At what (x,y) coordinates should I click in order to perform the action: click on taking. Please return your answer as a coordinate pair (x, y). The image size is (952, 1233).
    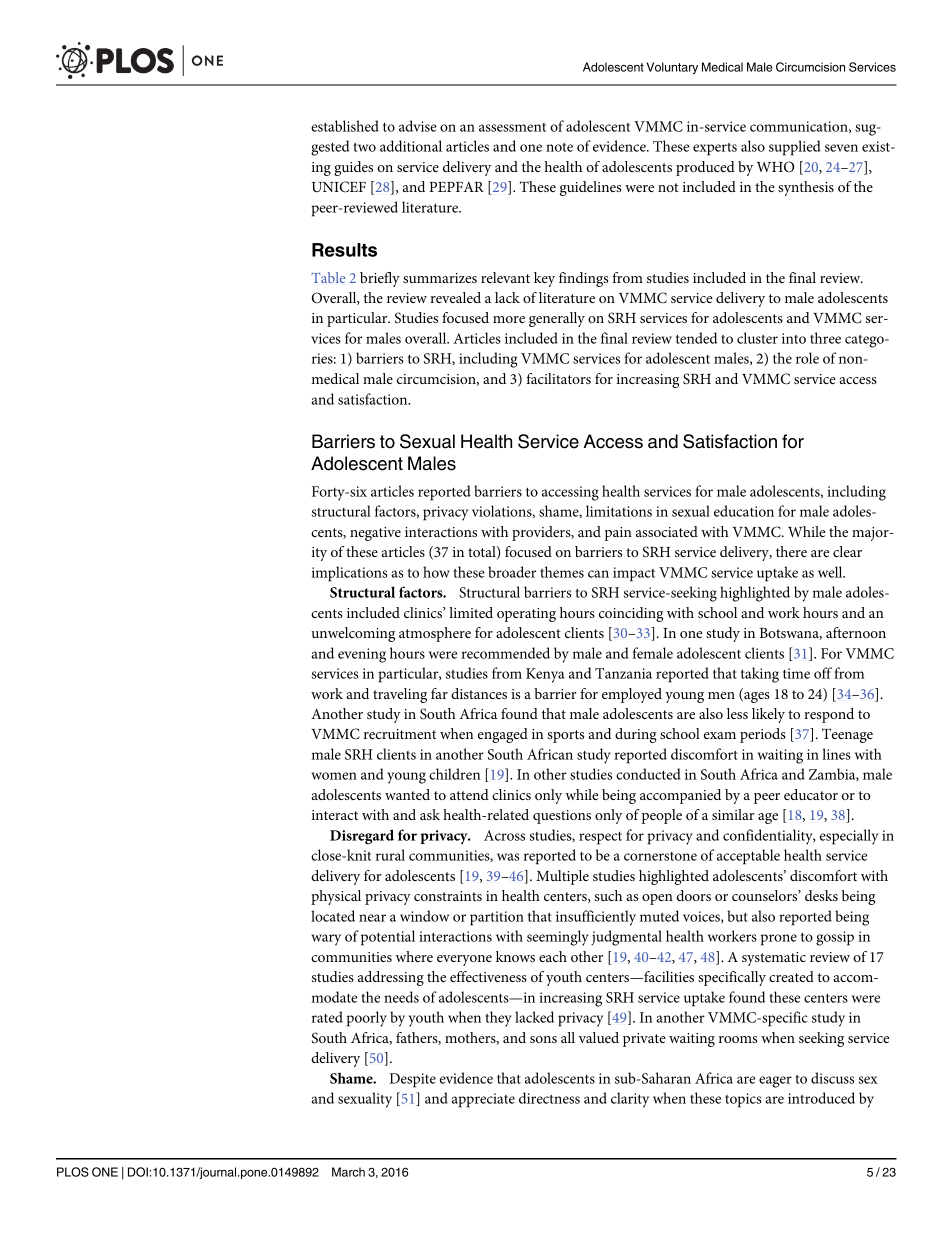
    Looking at the image, I should click on (760, 675).
